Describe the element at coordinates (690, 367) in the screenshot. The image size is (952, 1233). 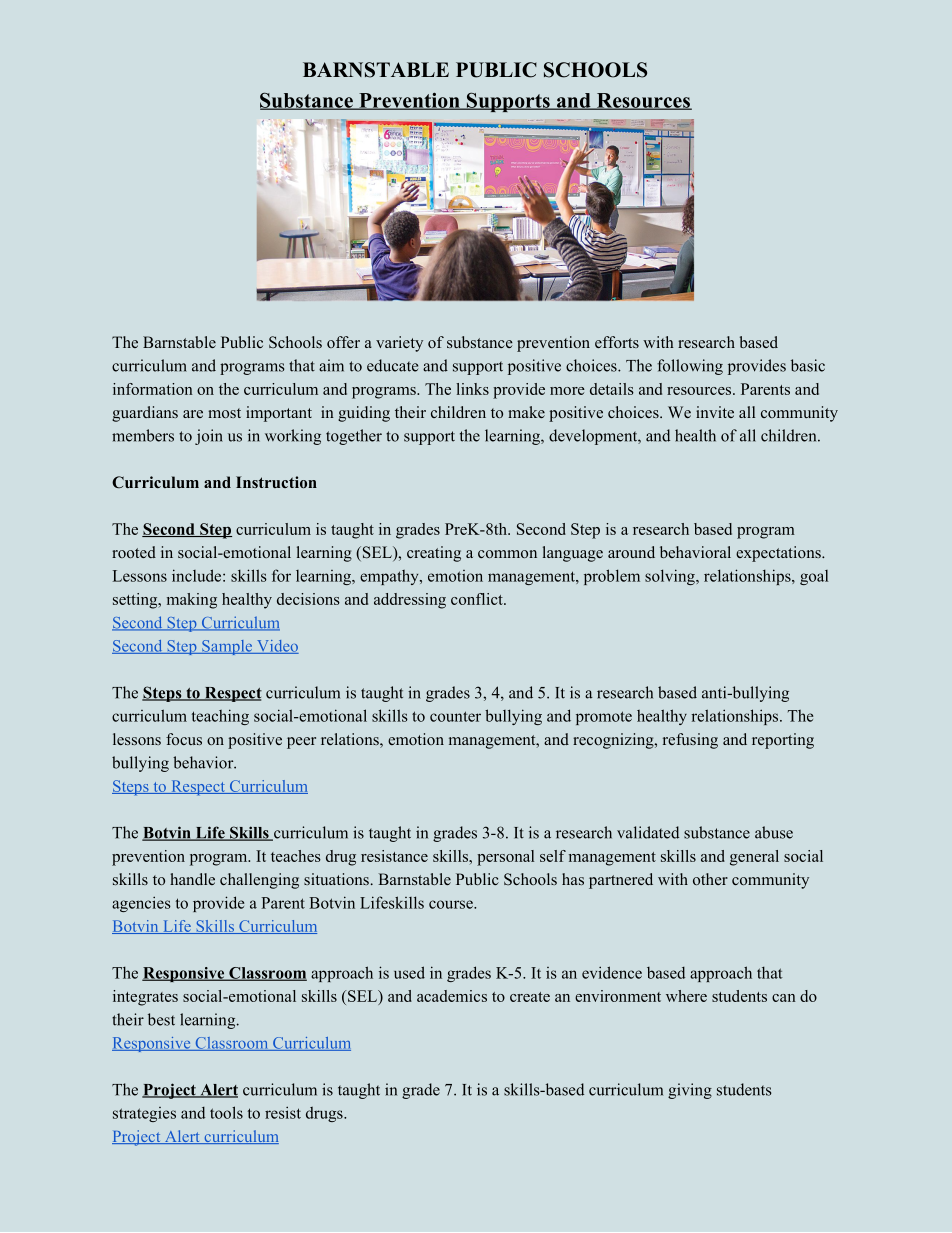
I see `following` at that location.
